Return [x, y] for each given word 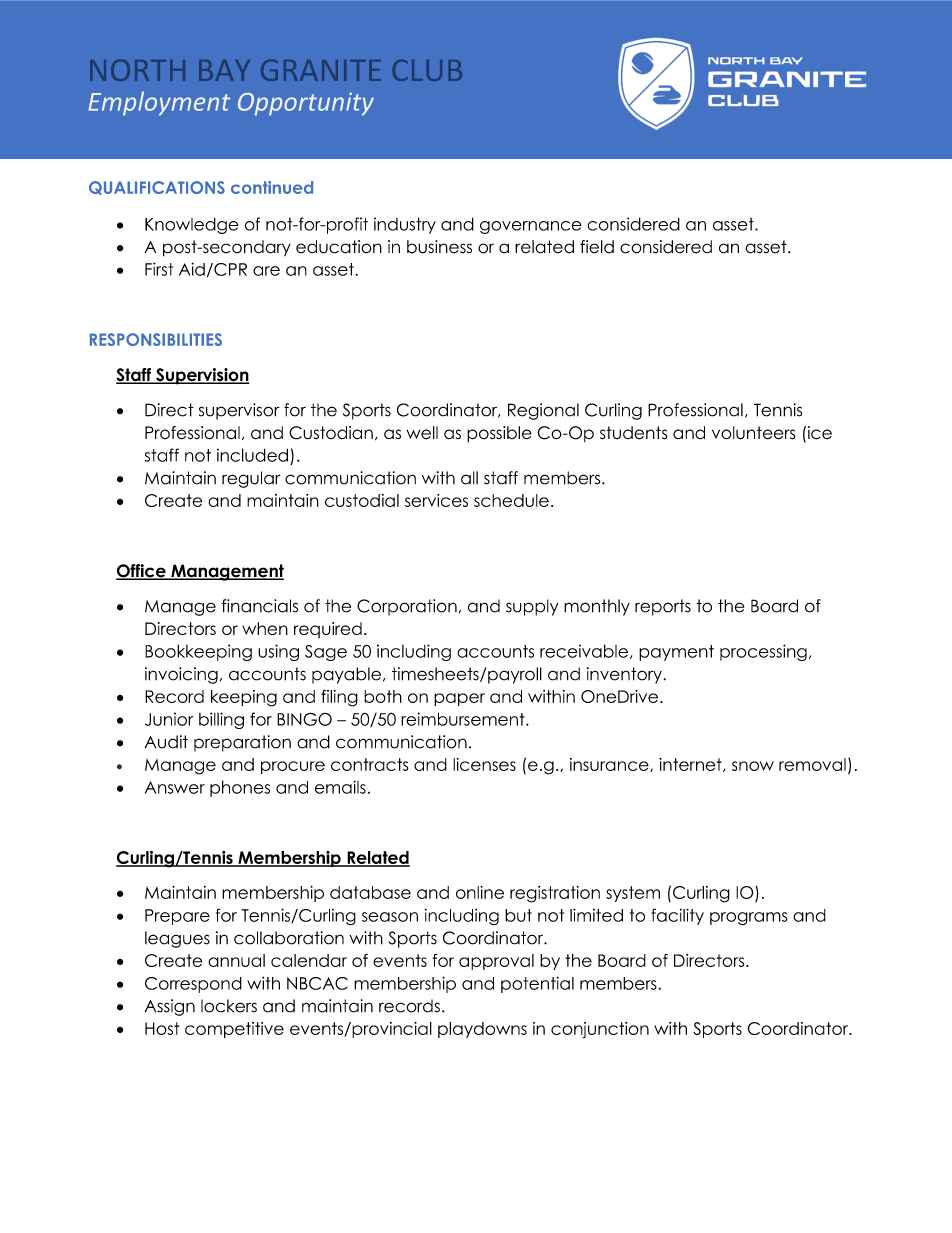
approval [496, 962]
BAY [224, 70]
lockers [229, 1006]
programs [749, 919]
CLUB [427, 70]
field [597, 247]
